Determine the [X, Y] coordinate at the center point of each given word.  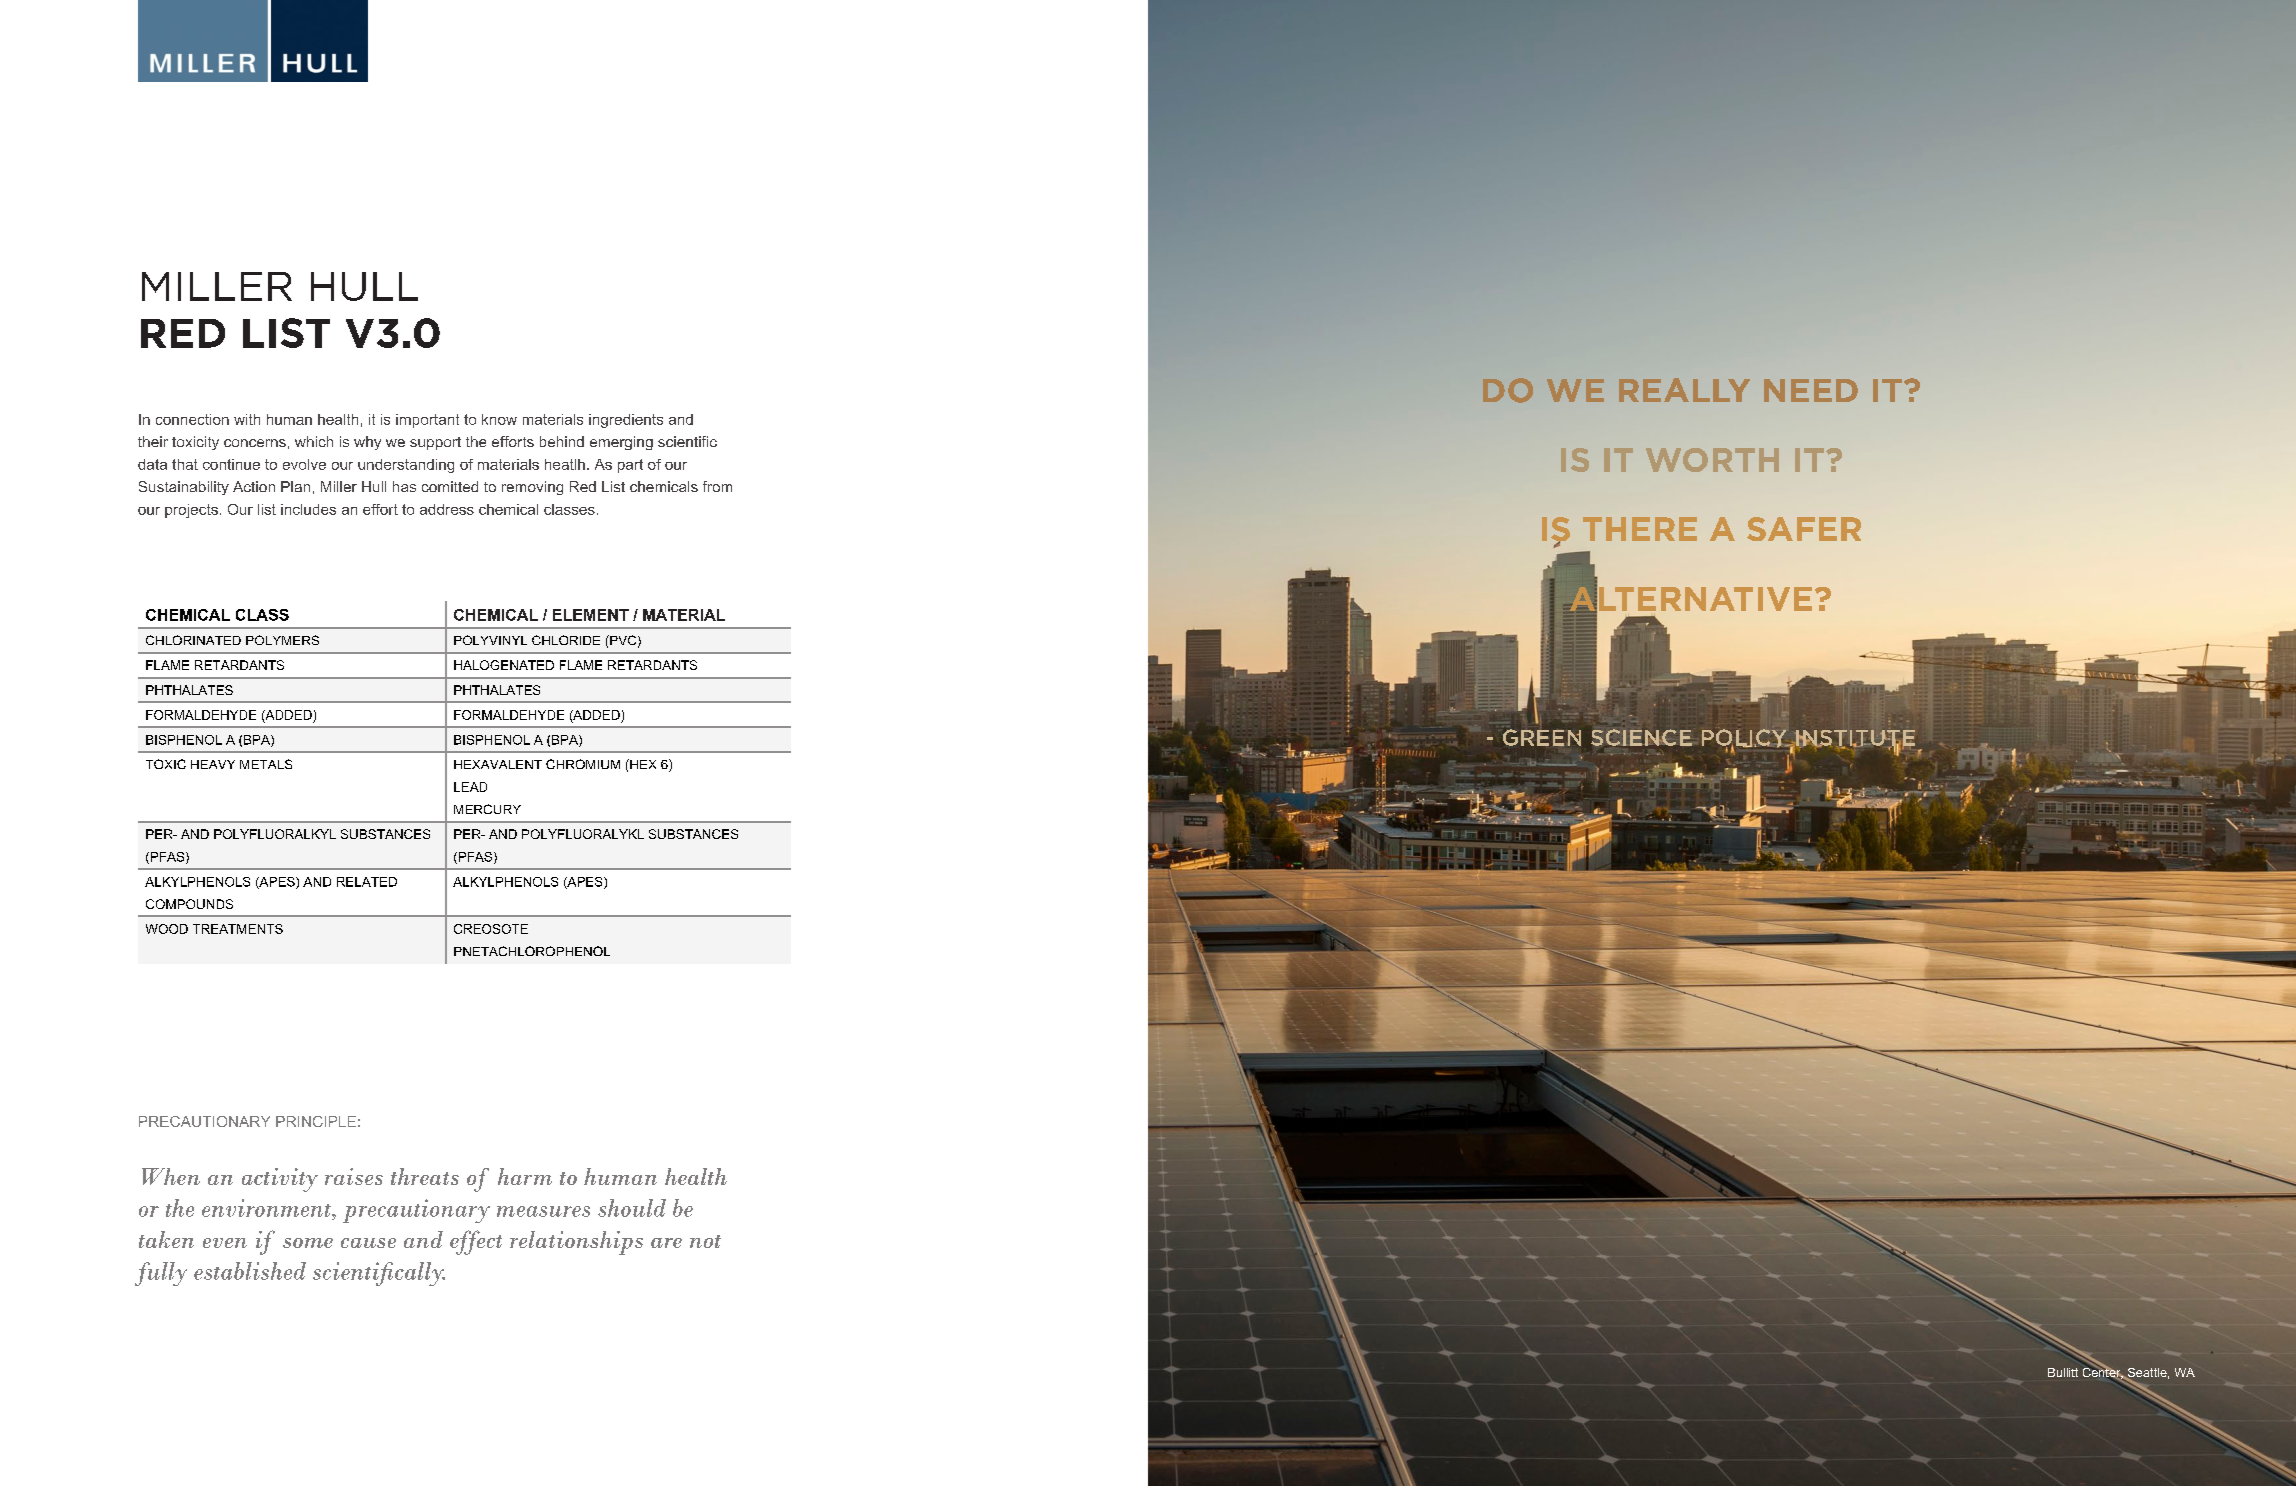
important [427, 421]
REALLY [1684, 390]
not [705, 1241]
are [666, 1243]
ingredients [626, 421]
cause [368, 1243]
